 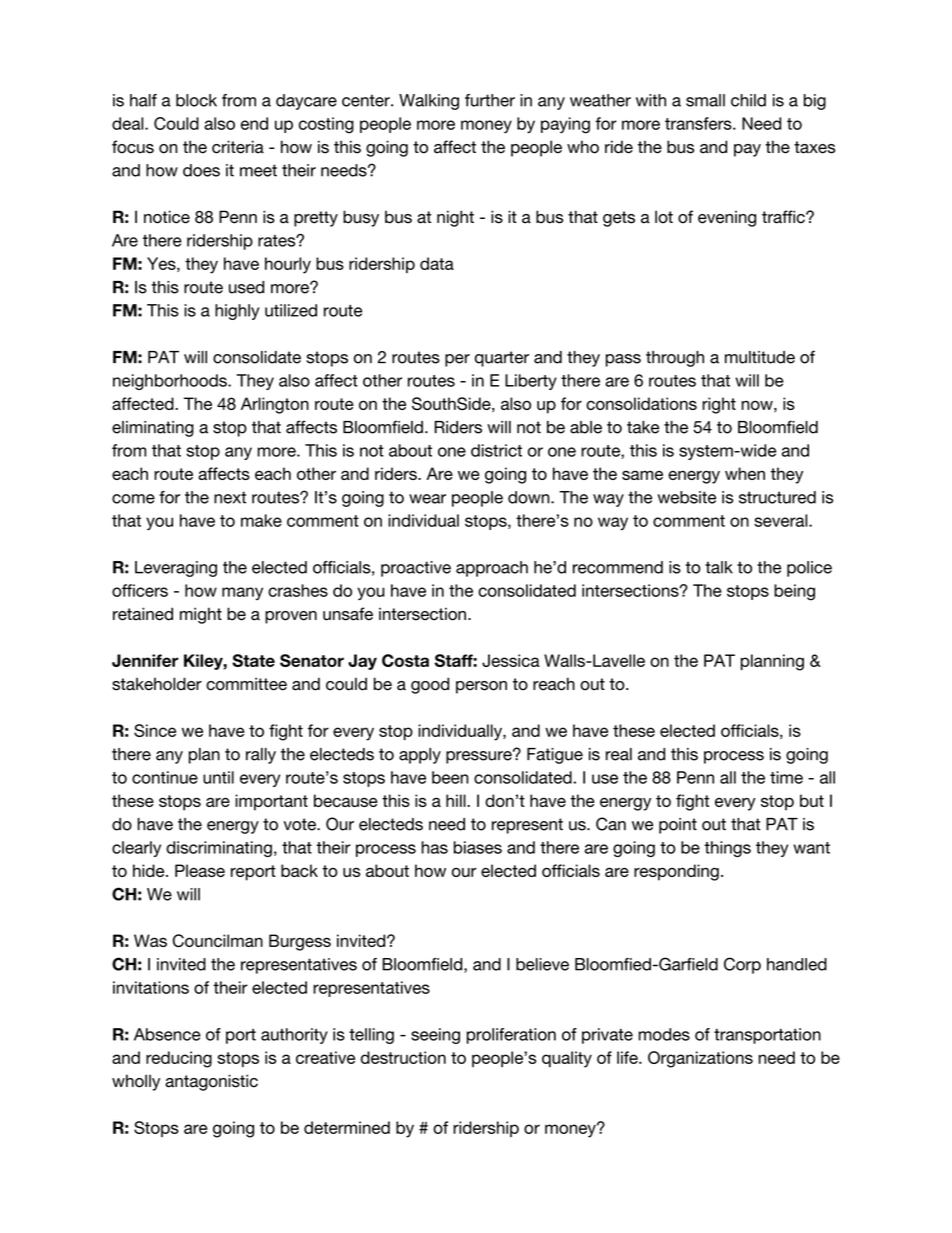 What do you see at coordinates (719, 567) in the screenshot?
I see `talk` at bounding box center [719, 567].
